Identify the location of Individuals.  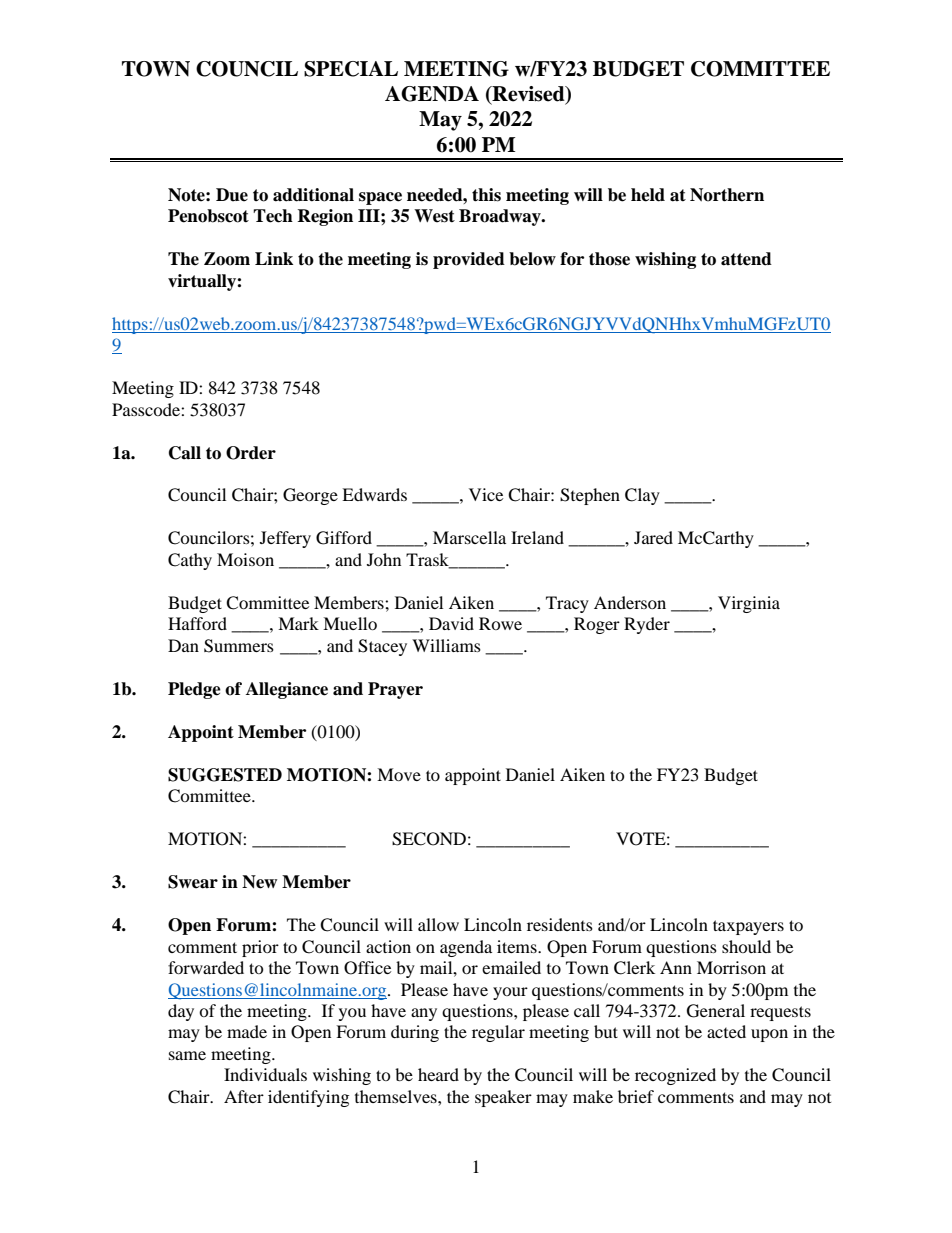
(265, 1074).
